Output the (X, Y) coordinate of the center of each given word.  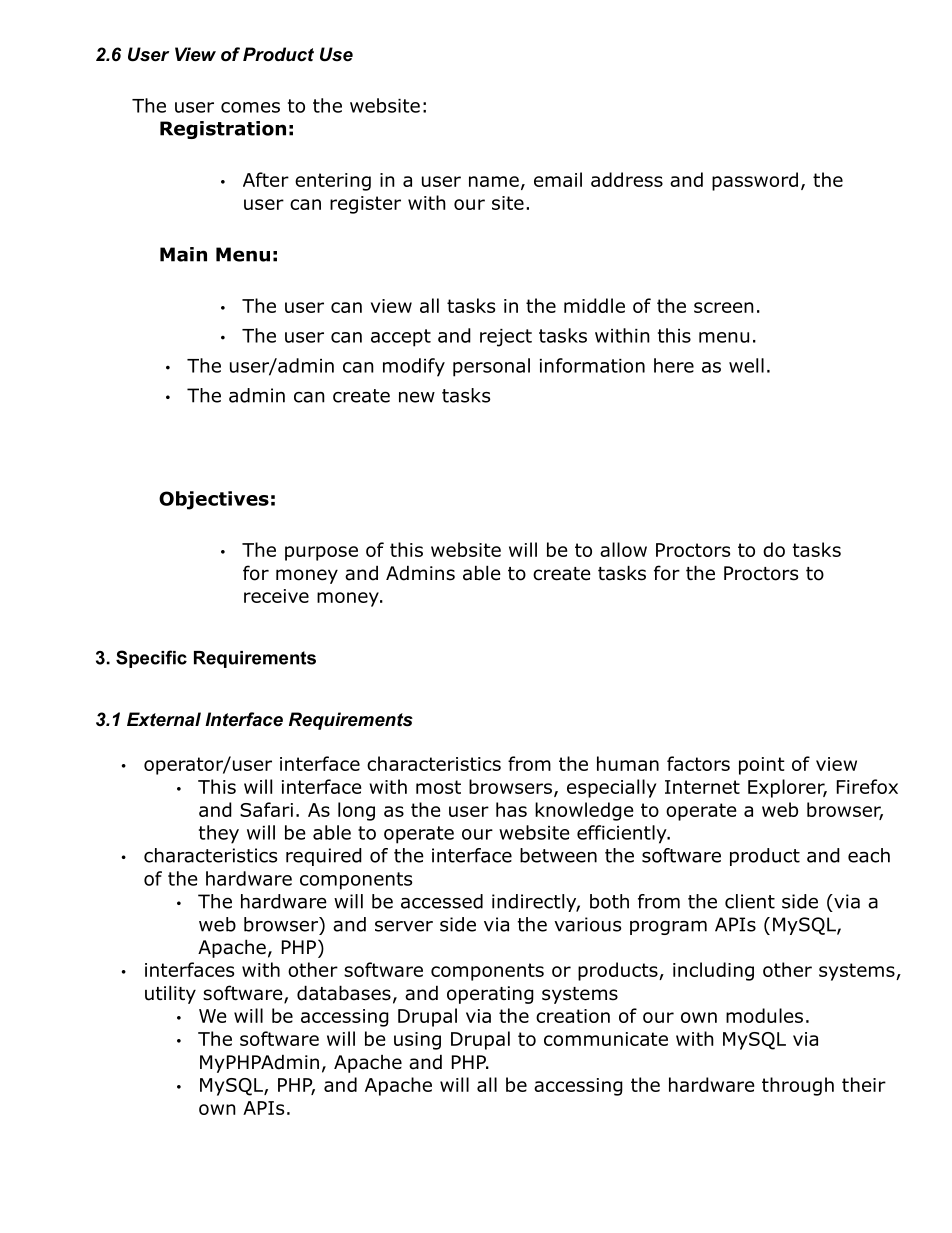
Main (183, 254)
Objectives (214, 500)
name (494, 181)
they (219, 834)
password (755, 181)
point (762, 766)
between (558, 855)
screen (724, 307)
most (438, 787)
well (746, 365)
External (164, 719)
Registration (223, 130)
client (750, 901)
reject (506, 338)
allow (623, 549)
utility (170, 994)
